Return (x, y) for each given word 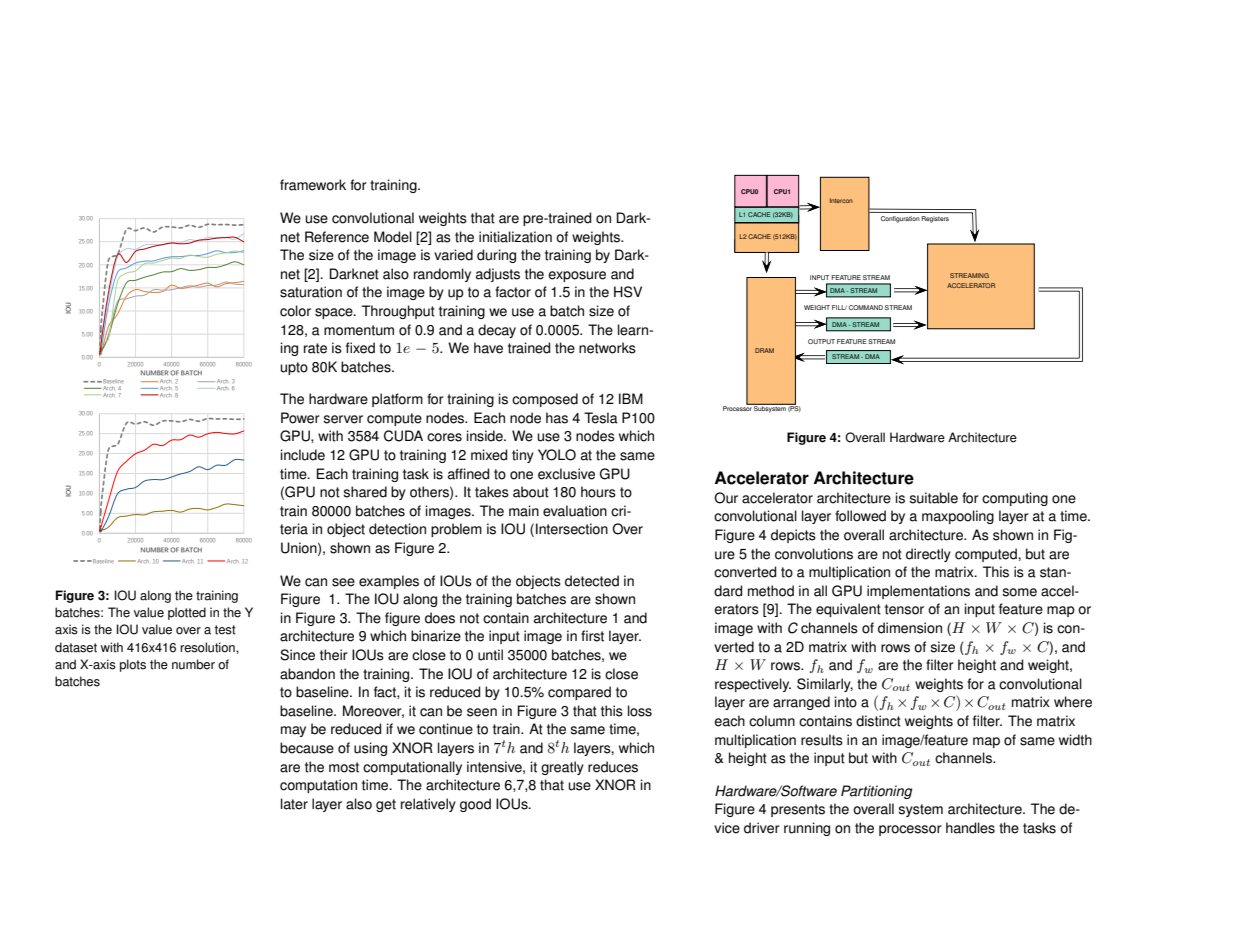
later (294, 804)
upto (294, 368)
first (592, 636)
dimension (910, 628)
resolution (208, 647)
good (475, 805)
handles (970, 828)
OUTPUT (821, 341)
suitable (933, 498)
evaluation (575, 511)
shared (365, 492)
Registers (935, 219)
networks (607, 348)
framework (313, 185)
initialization (515, 237)
